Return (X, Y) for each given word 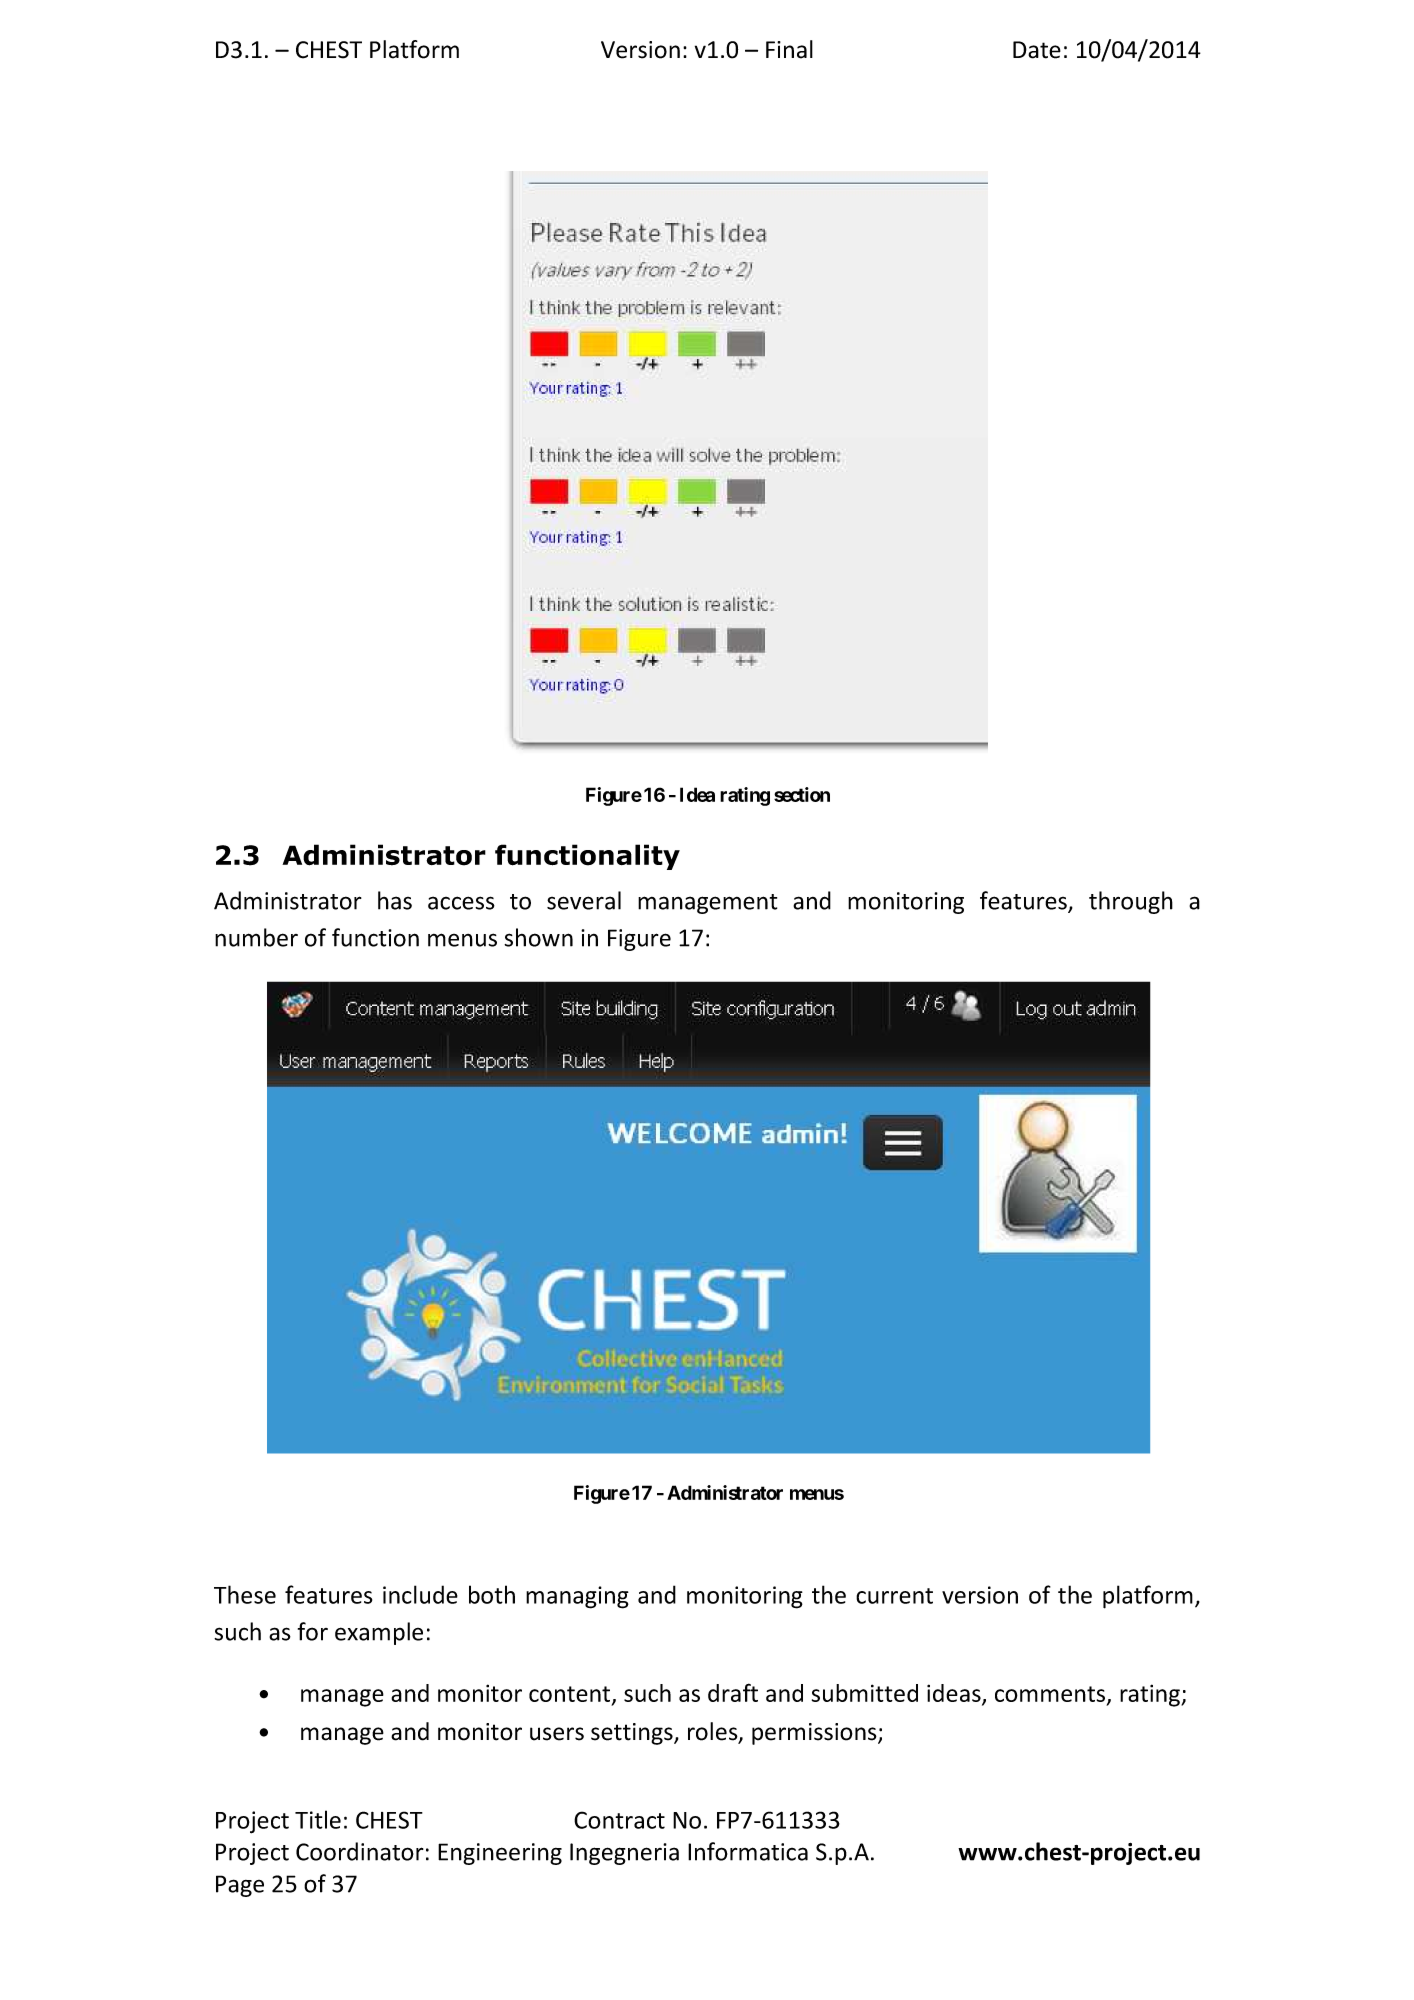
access (461, 903)
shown (538, 937)
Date (1037, 50)
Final (789, 49)
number (256, 937)
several (584, 900)
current (894, 1596)
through (1131, 902)
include (420, 1594)
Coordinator (360, 1851)
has (395, 900)
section (802, 794)
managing (577, 1597)
